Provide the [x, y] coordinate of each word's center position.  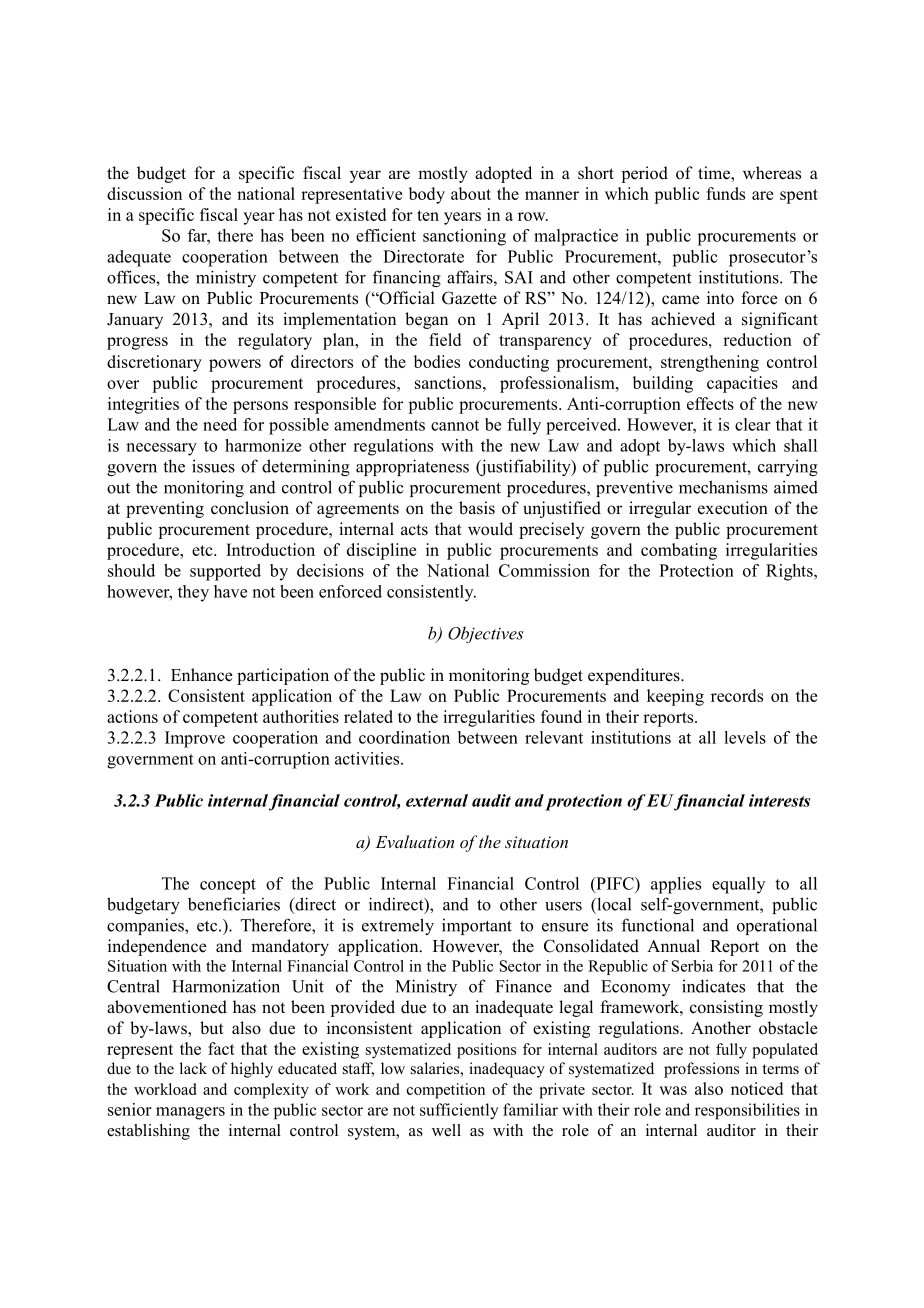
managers [190, 1113]
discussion [144, 193]
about [471, 193]
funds [725, 193]
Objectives [486, 635]
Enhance [202, 675]
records [737, 695]
